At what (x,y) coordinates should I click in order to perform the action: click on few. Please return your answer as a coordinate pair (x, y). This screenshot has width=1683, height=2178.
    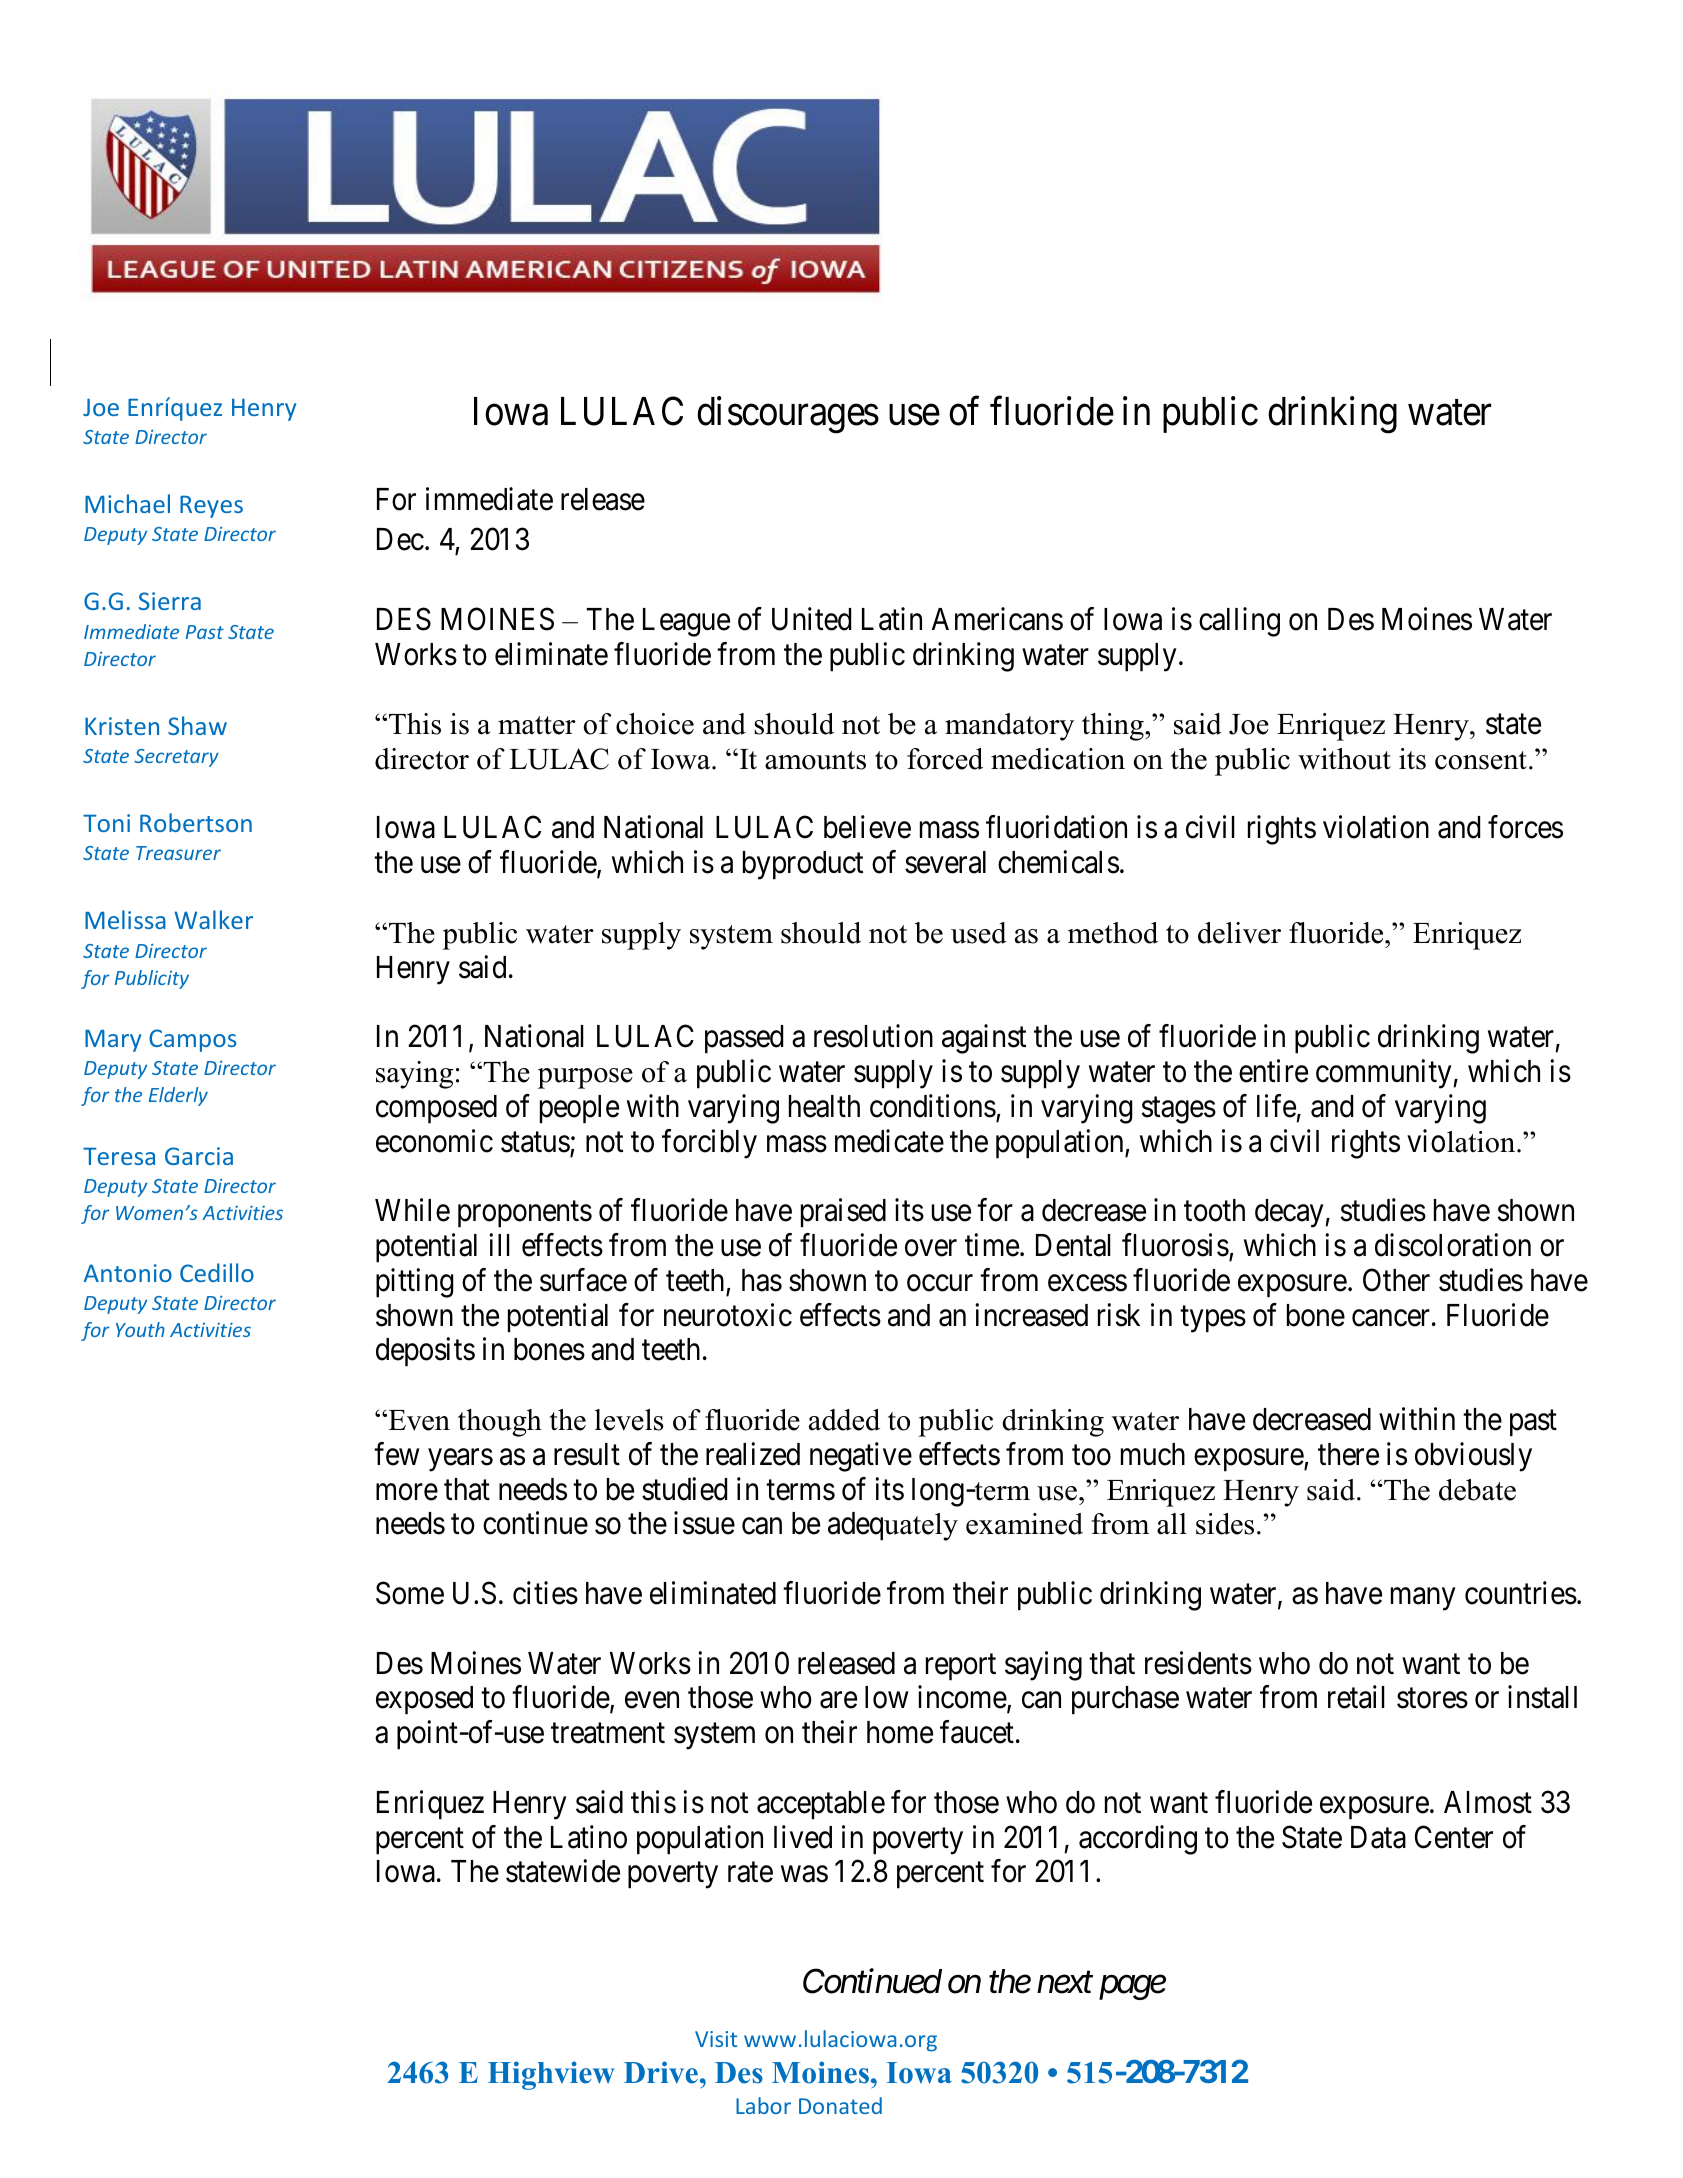
    Looking at the image, I should click on (396, 1454).
